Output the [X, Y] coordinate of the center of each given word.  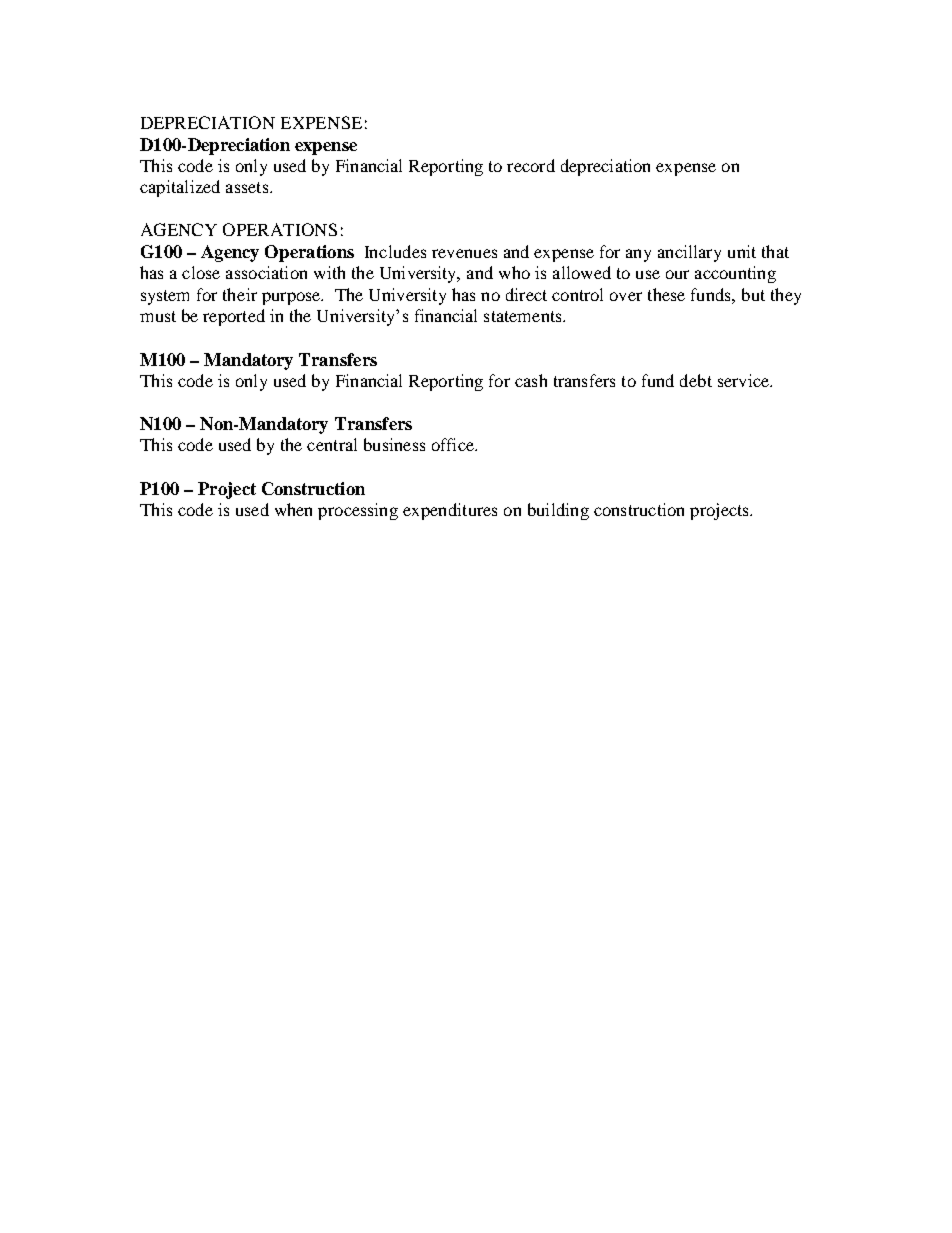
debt [696, 380]
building [558, 511]
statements [524, 316]
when [293, 509]
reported [234, 317]
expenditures [450, 511]
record [531, 165]
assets [248, 187]
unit [742, 251]
